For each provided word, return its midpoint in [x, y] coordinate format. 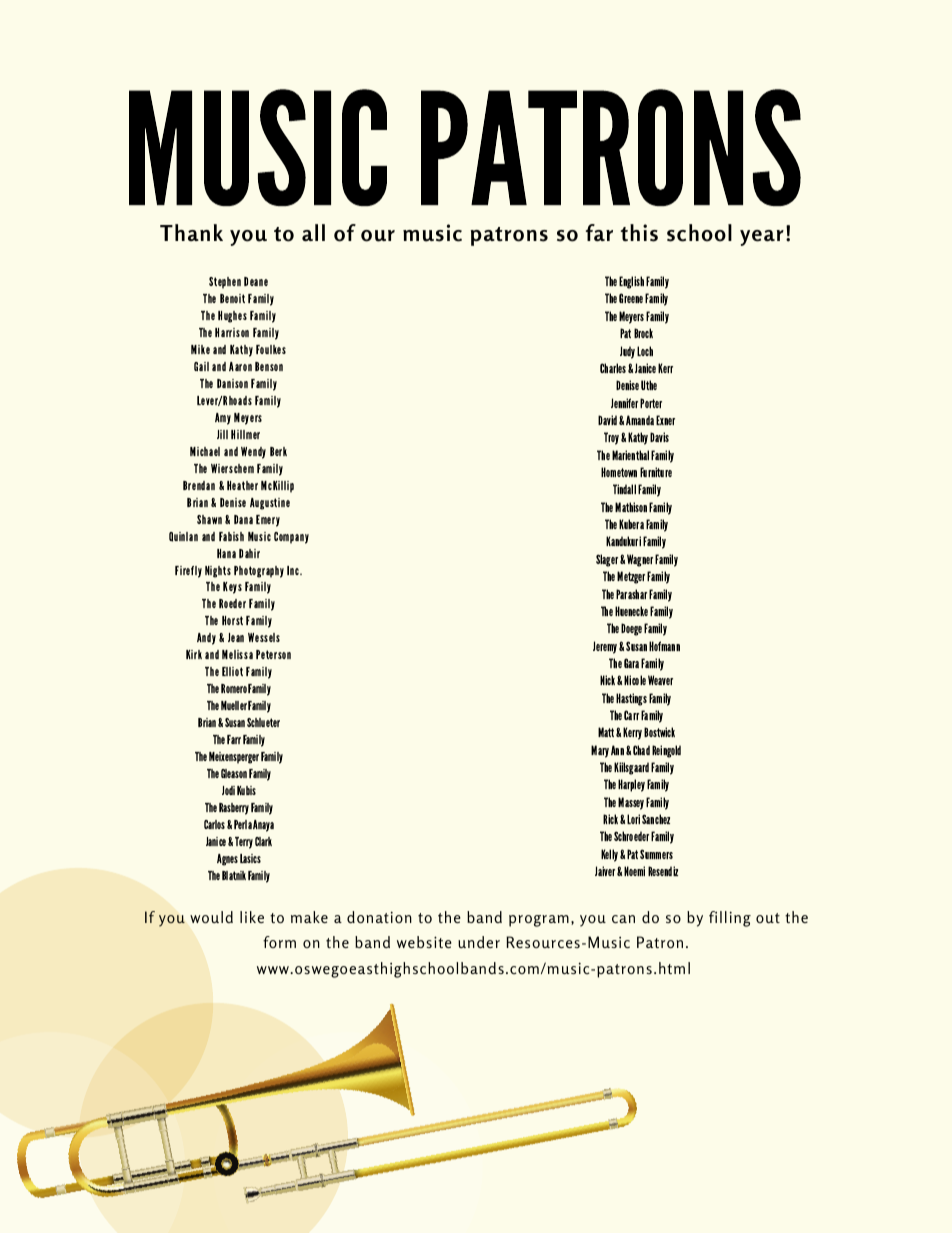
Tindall [624, 489]
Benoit [232, 298]
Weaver [660, 680]
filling [730, 919]
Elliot [232, 671]
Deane [256, 281]
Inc [294, 570]
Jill [222, 434]
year [762, 238]
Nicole [635, 680]
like [252, 917]
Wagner [640, 560]
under [479, 942]
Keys [232, 588]
